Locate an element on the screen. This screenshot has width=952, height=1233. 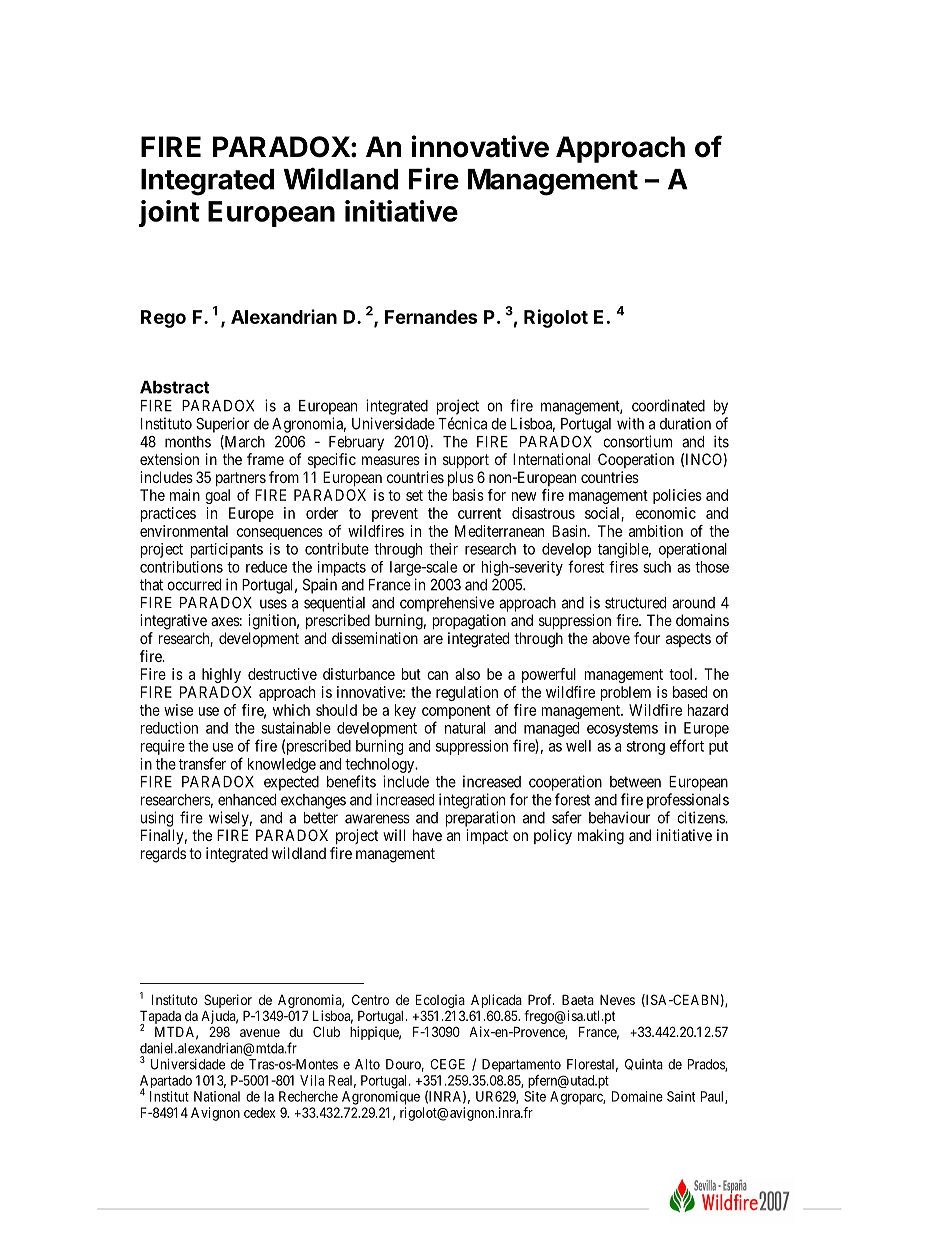
enhanced is located at coordinates (247, 800).
